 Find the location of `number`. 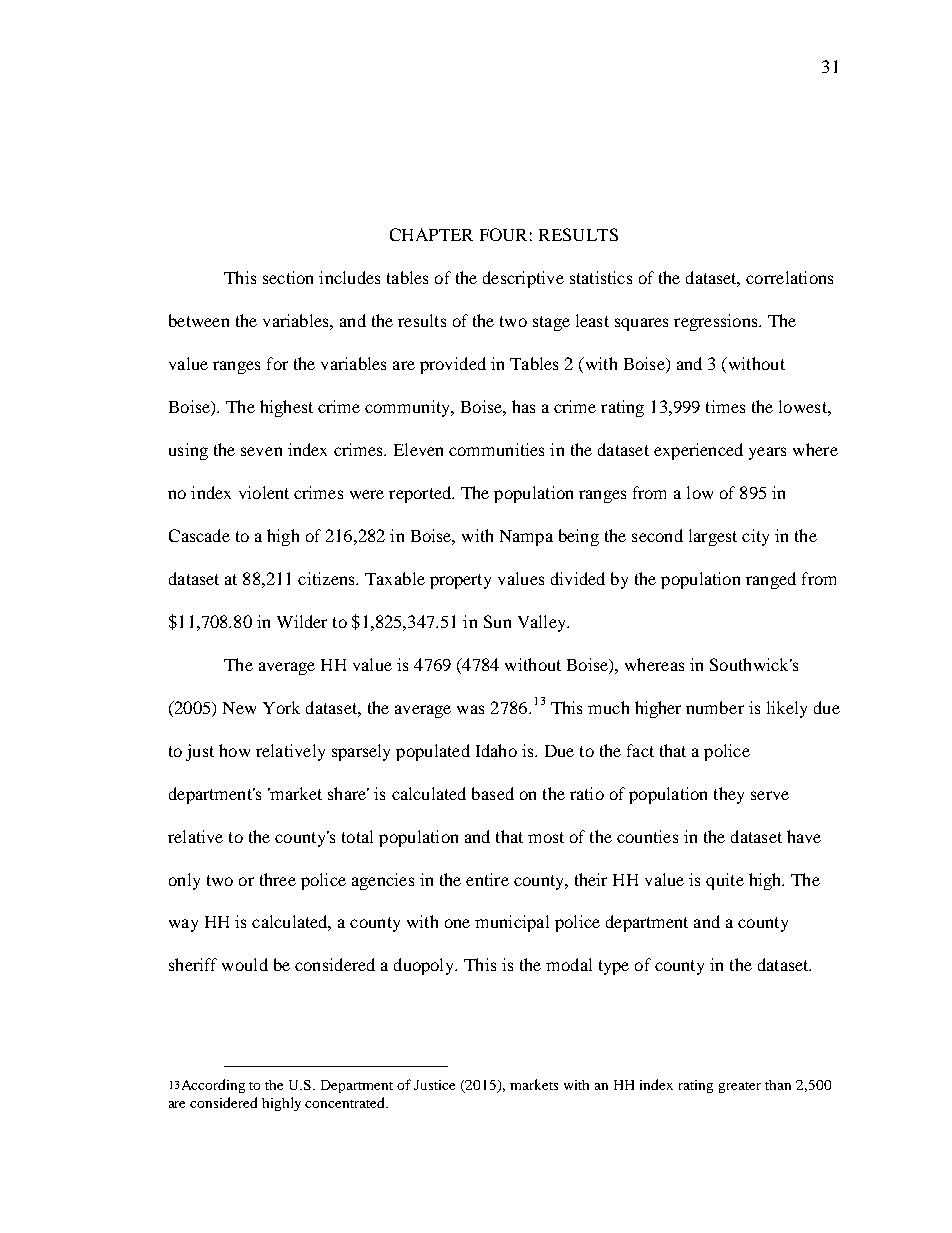

number is located at coordinates (715, 707).
